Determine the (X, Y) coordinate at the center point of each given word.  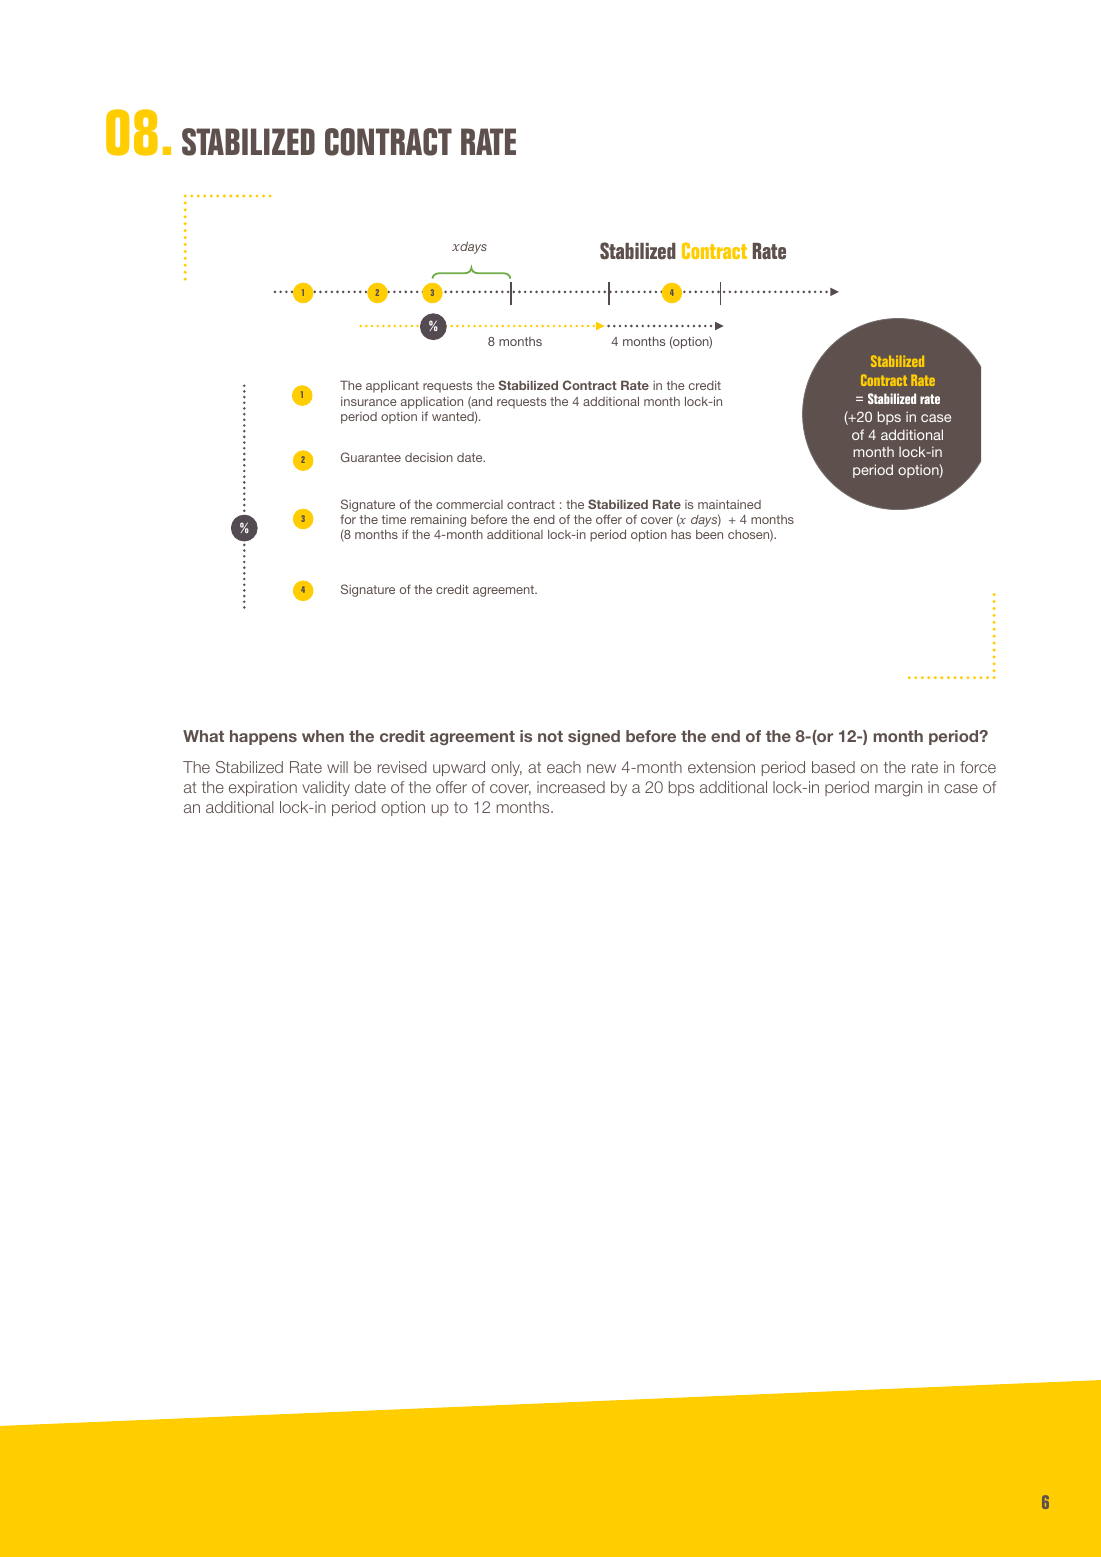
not (550, 736)
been (709, 534)
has (681, 534)
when (323, 736)
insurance (369, 401)
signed (594, 737)
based (833, 767)
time (394, 519)
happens (263, 737)
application (432, 403)
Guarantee (371, 457)
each (564, 767)
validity (326, 788)
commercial (469, 504)
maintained (729, 504)
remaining (438, 521)
